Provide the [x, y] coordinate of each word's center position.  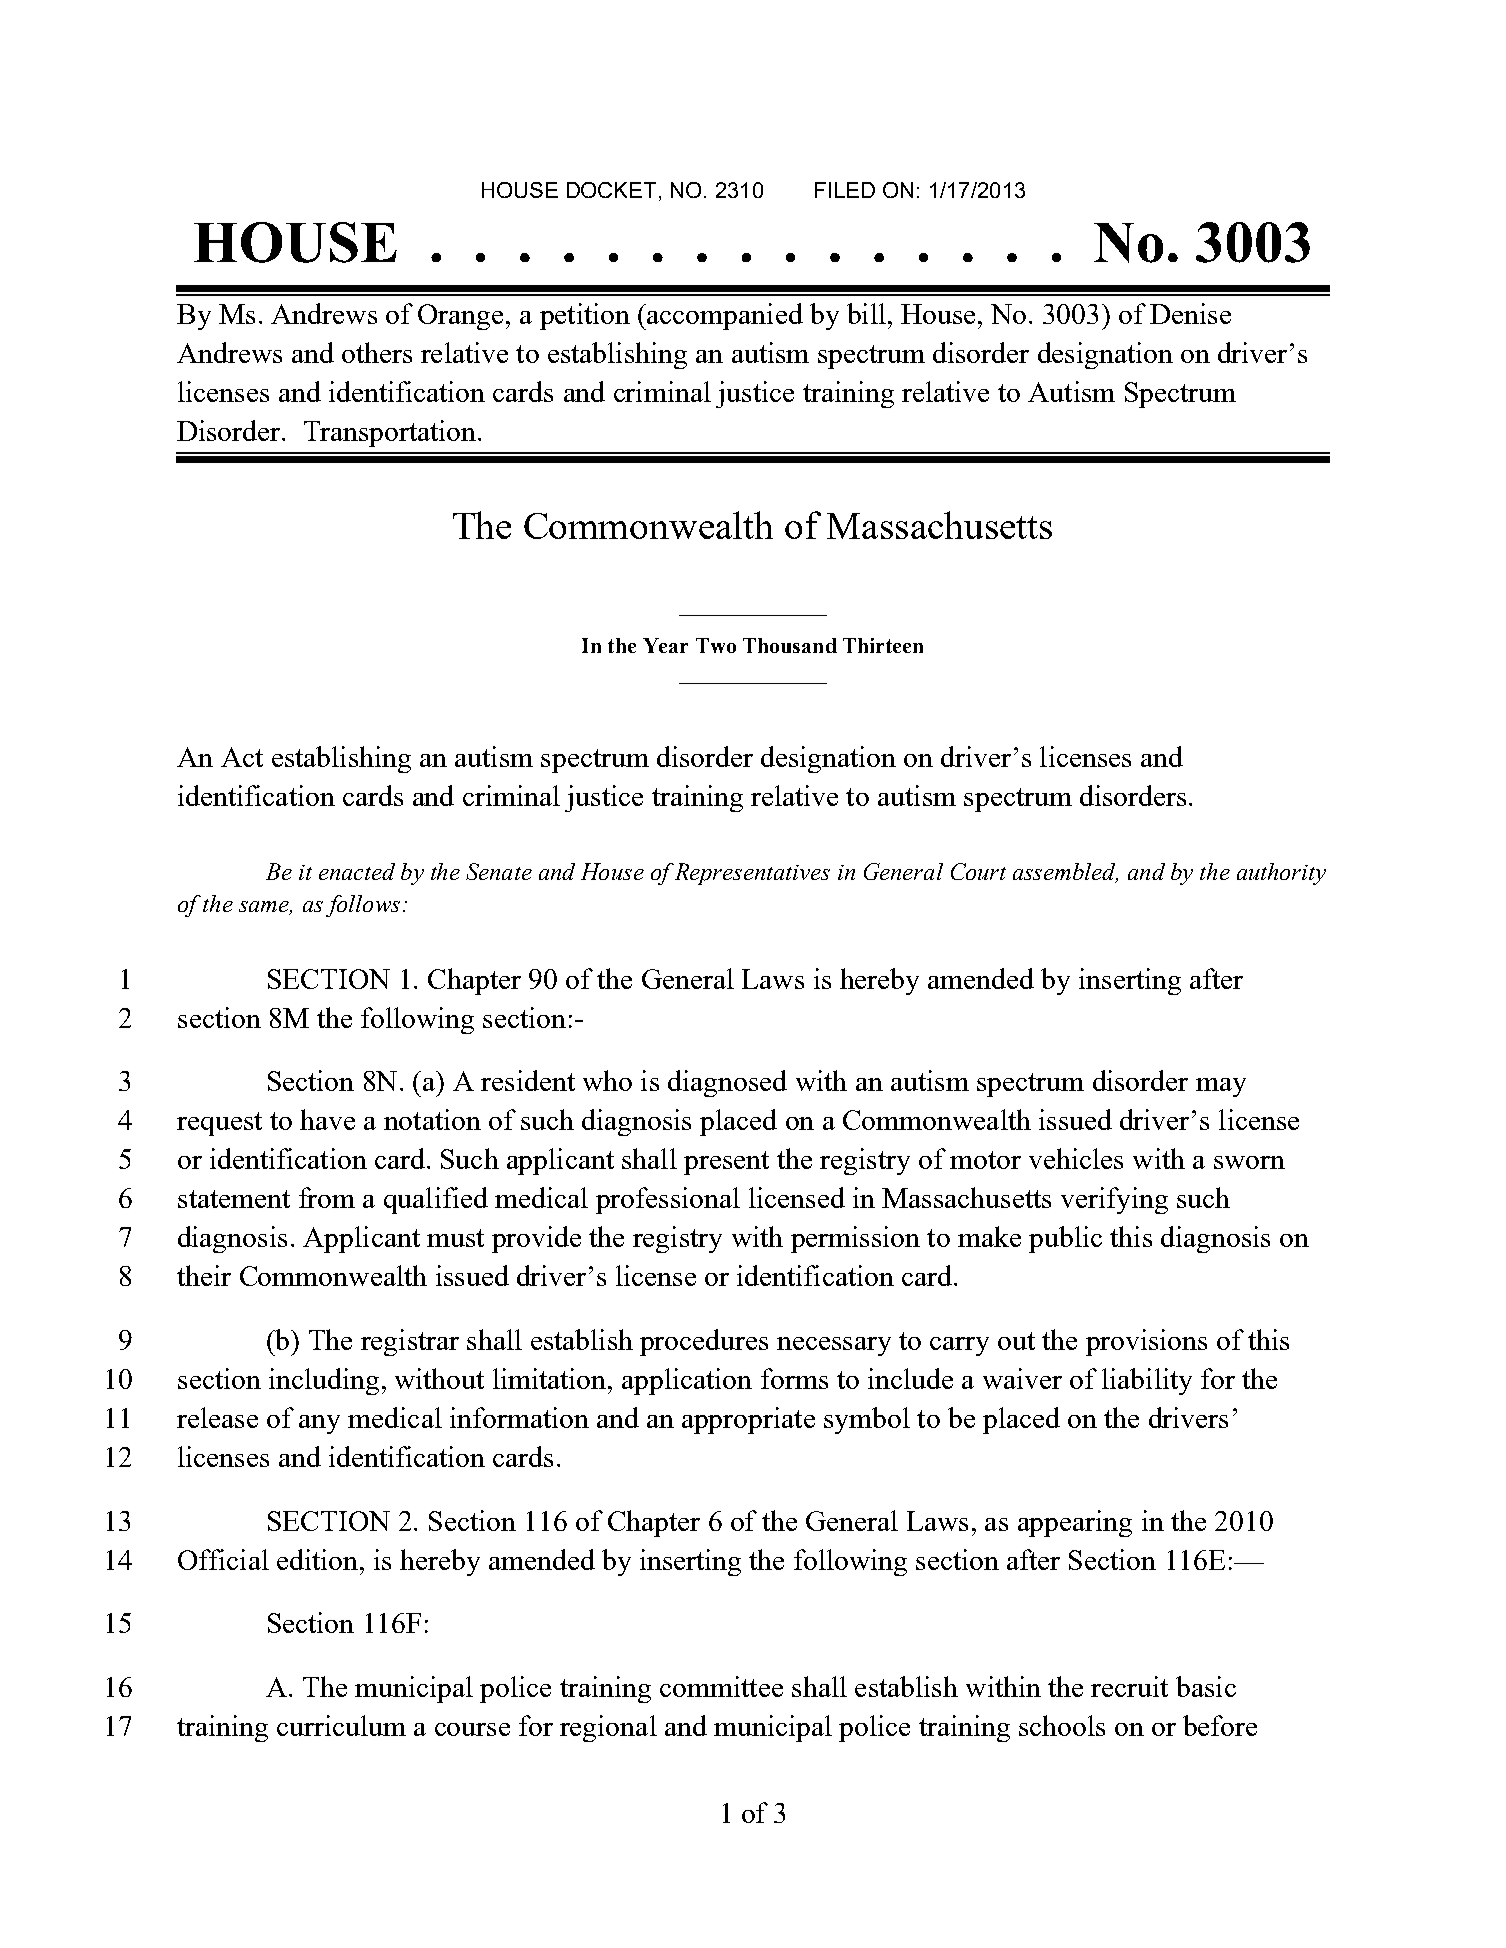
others [377, 352]
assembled [1065, 873]
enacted [357, 871]
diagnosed [727, 1083]
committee [721, 1686]
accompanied [724, 316]
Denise [1190, 313]
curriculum [341, 1725]
